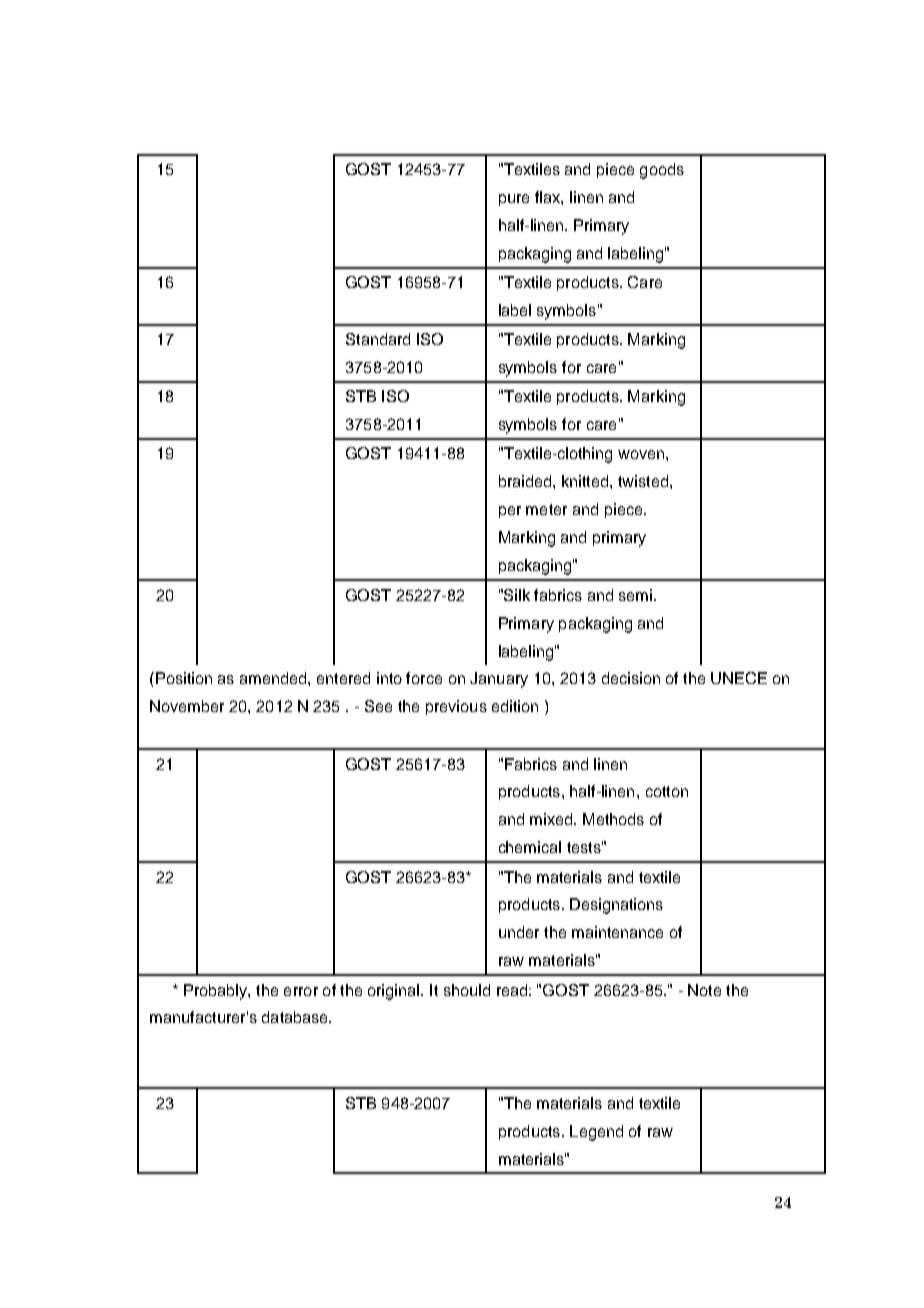  Describe the element at coordinates (378, 339) in the screenshot. I see `Standard` at that location.
